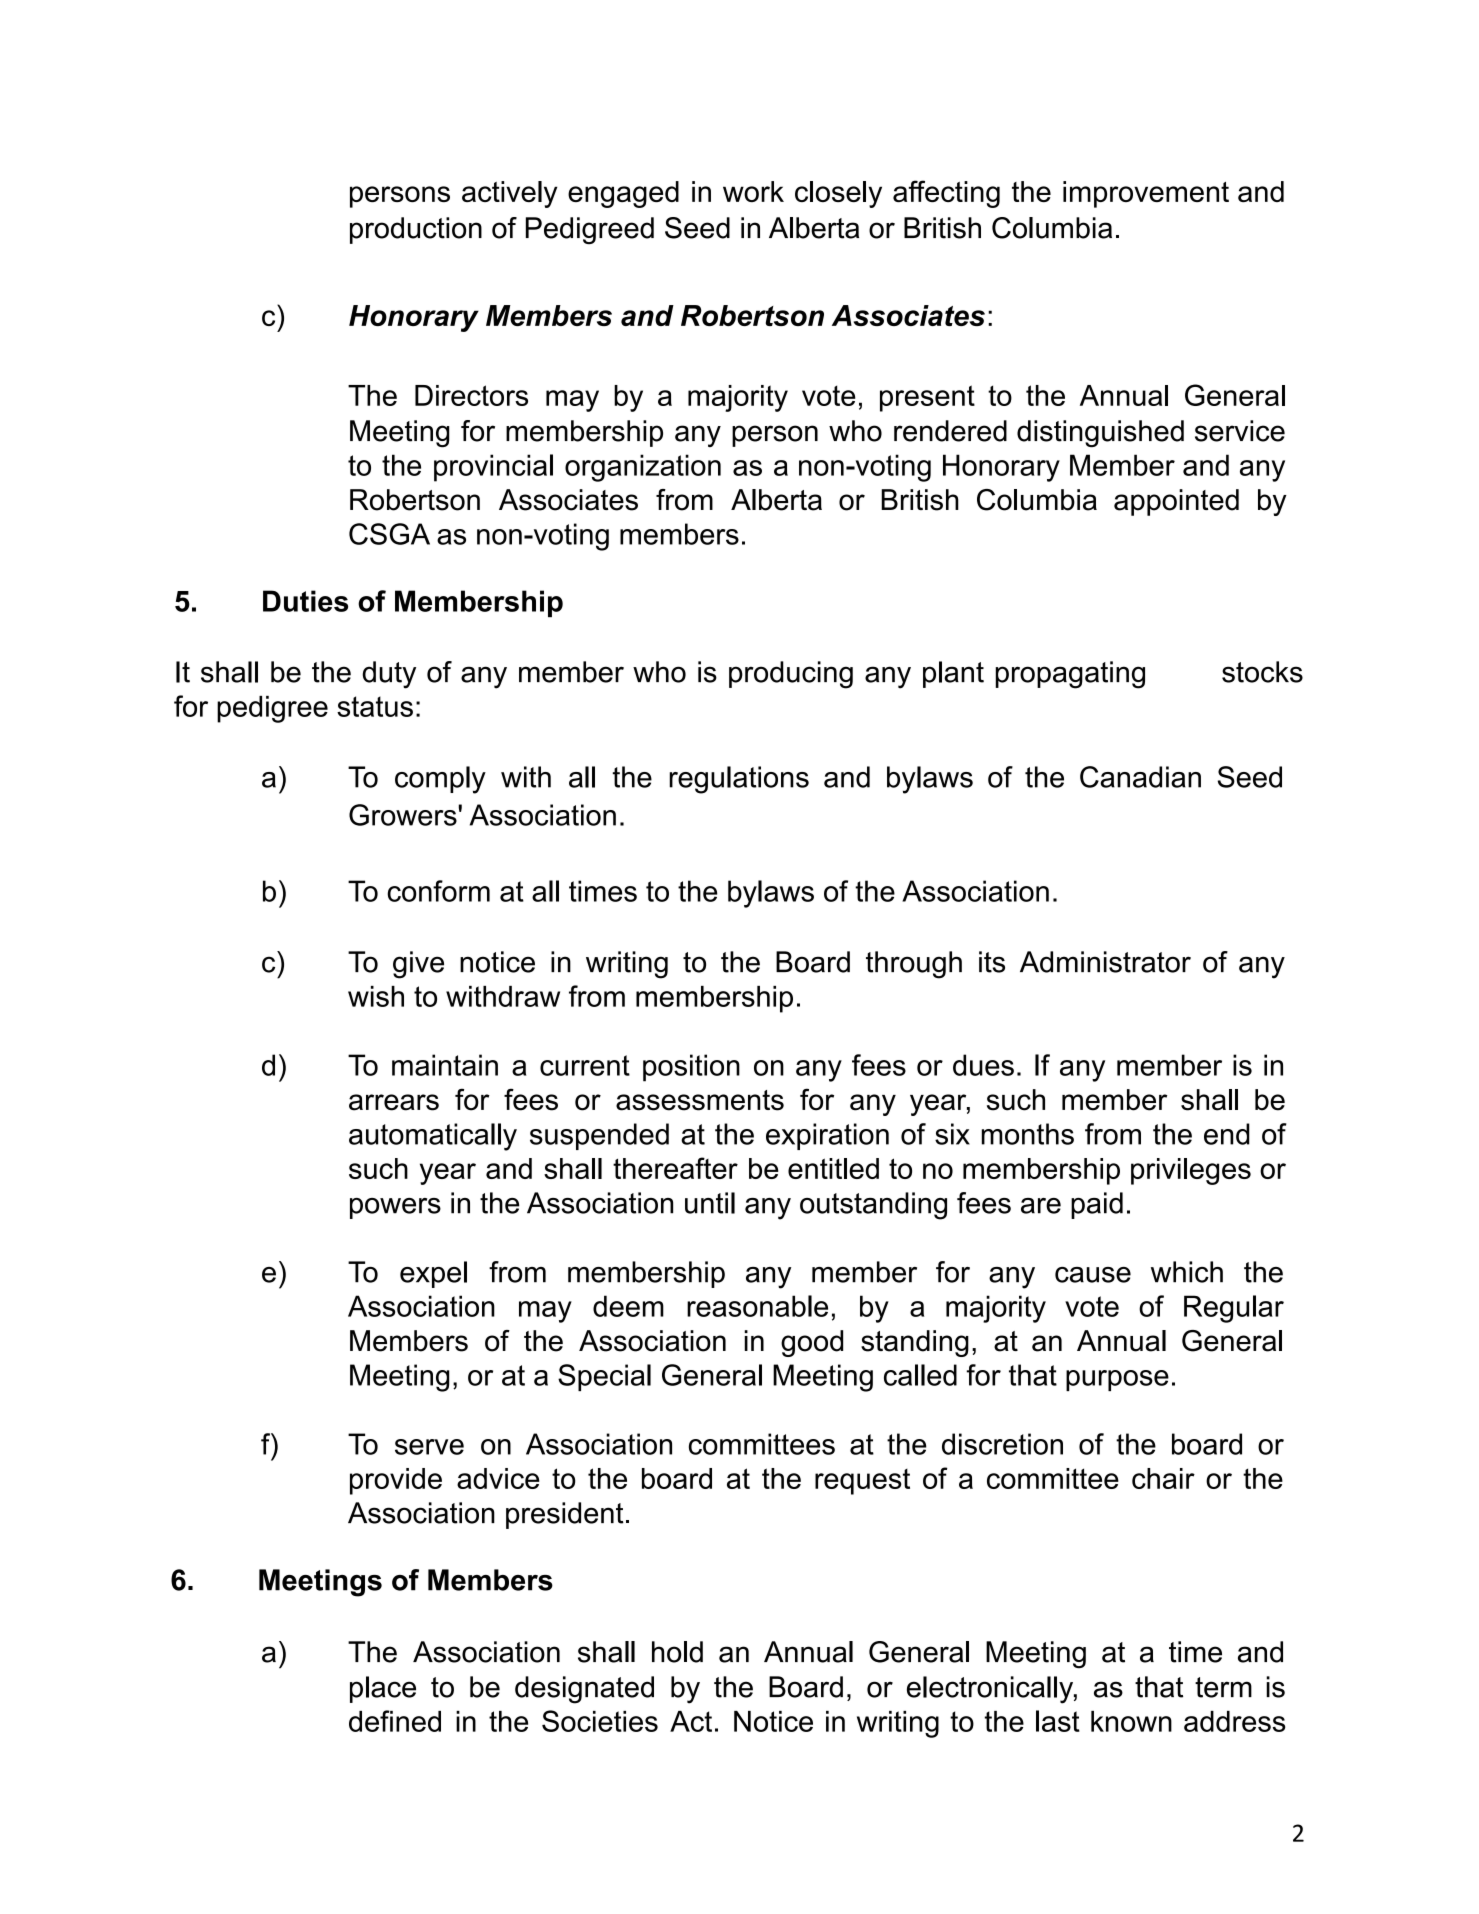 The image size is (1479, 1914). What do you see at coordinates (1140, 777) in the page?
I see `Canadian` at bounding box center [1140, 777].
